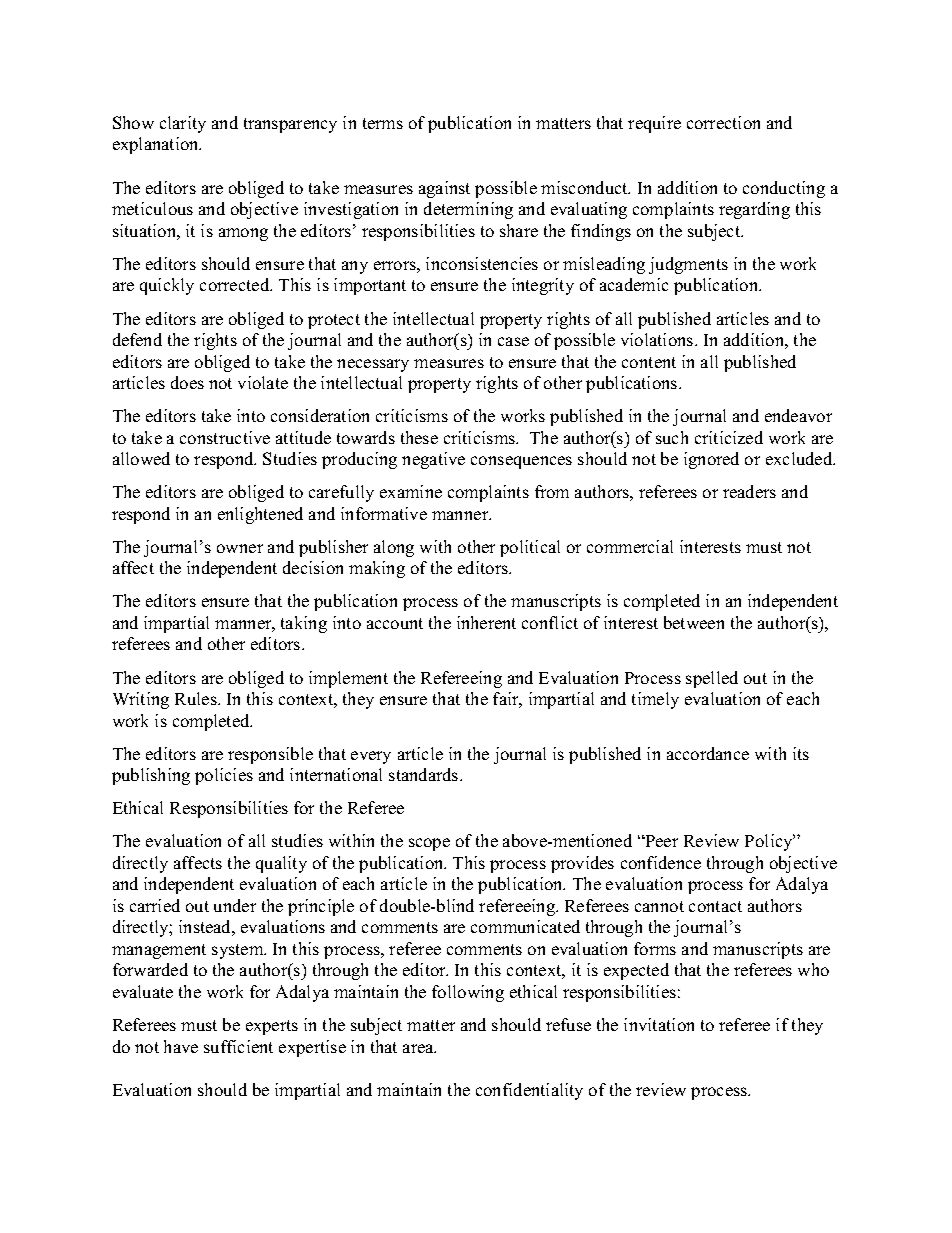 The width and height of the image is (952, 1233). What do you see at coordinates (444, 189) in the image?
I see `against` at bounding box center [444, 189].
